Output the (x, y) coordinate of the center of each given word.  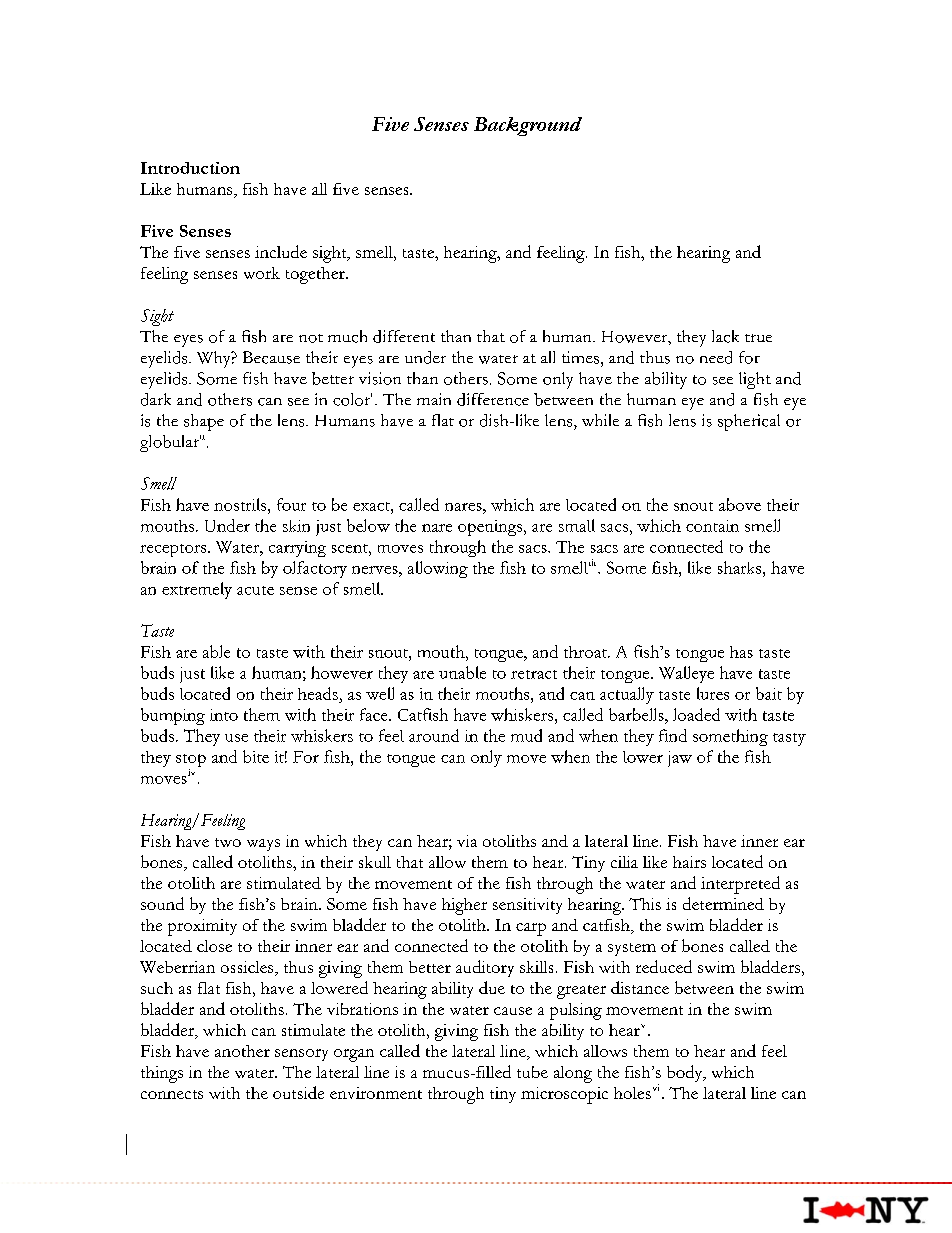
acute (255, 590)
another (242, 1051)
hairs (689, 862)
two (228, 842)
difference (493, 399)
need (716, 357)
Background (528, 126)
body (686, 1073)
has (741, 652)
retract (534, 674)
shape (204, 422)
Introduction (190, 168)
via (467, 841)
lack (725, 336)
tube (532, 1072)
